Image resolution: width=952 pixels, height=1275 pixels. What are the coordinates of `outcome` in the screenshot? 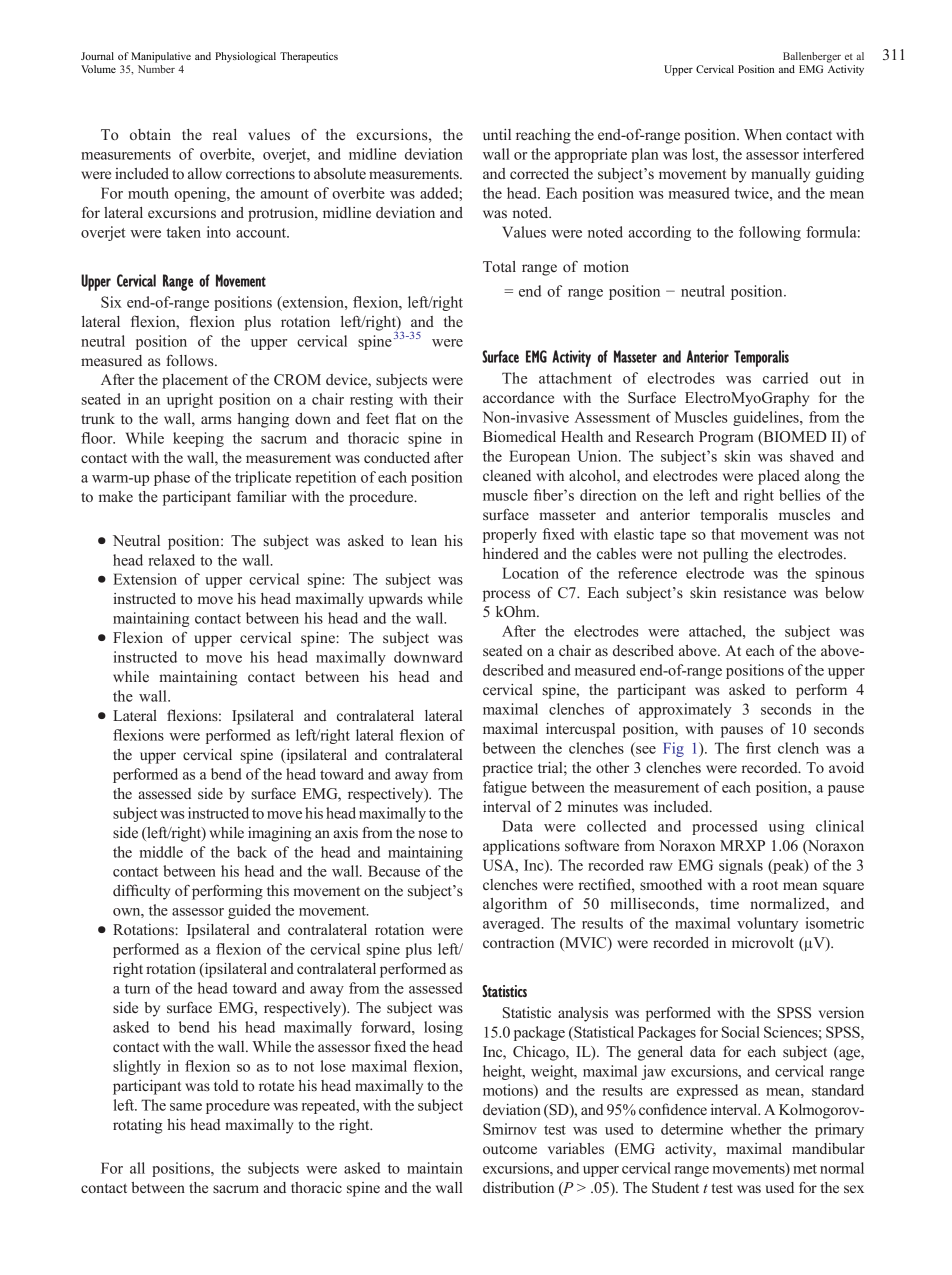 It's located at (510, 1149).
